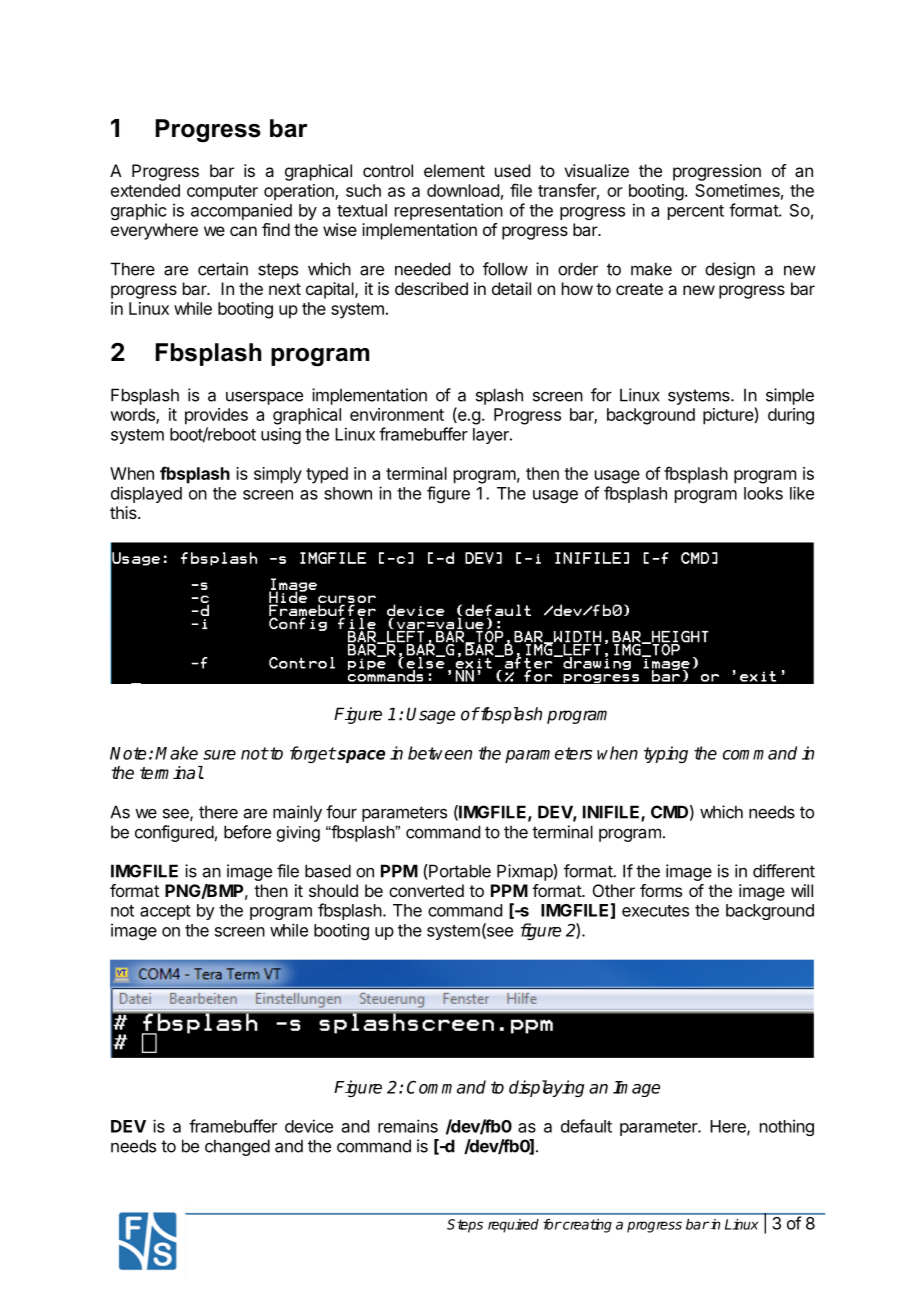 This image has width=924, height=1308. I want to click on different, so click(784, 871).
